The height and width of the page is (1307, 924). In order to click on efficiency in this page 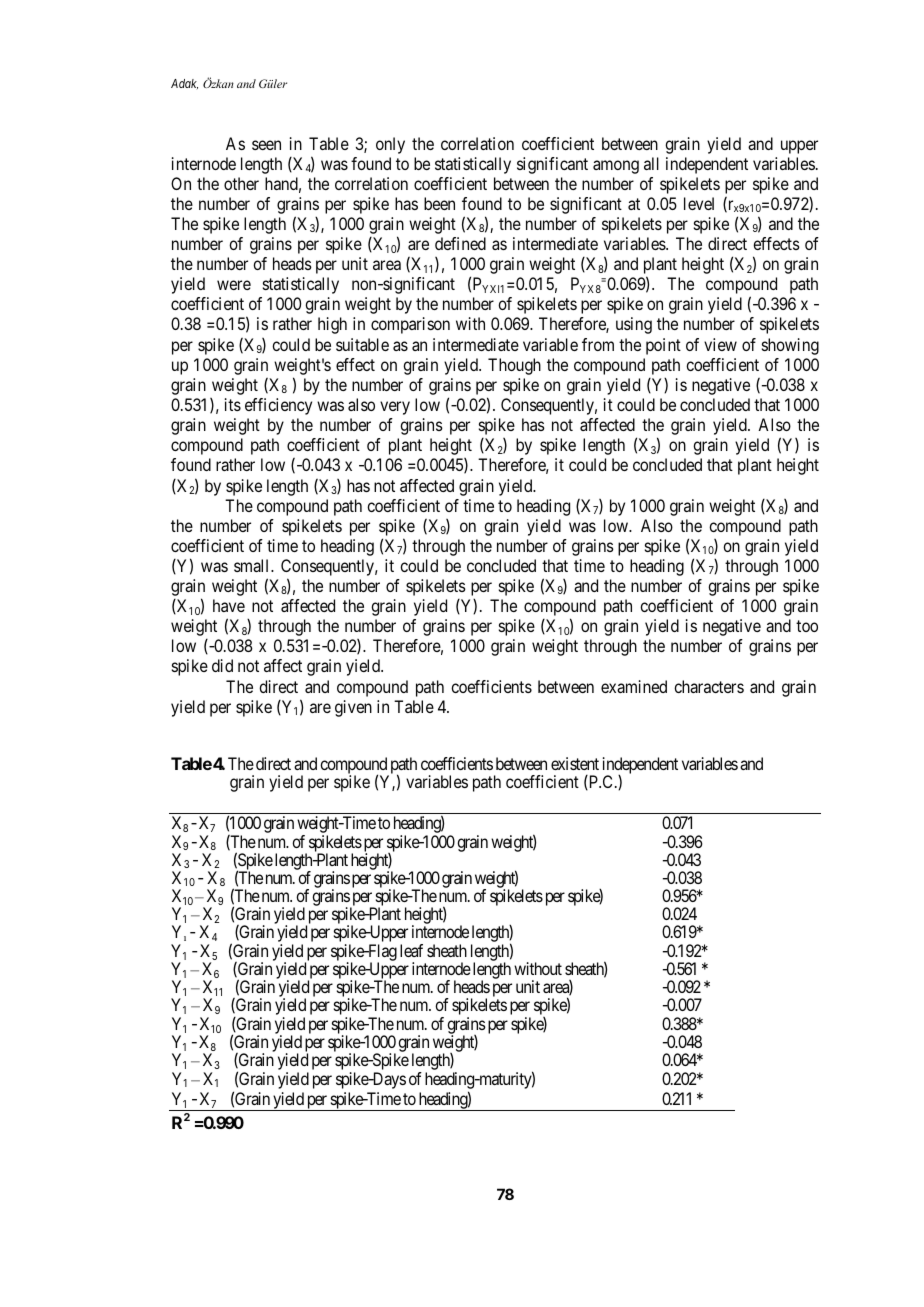, I will do `click(278, 406)`.
